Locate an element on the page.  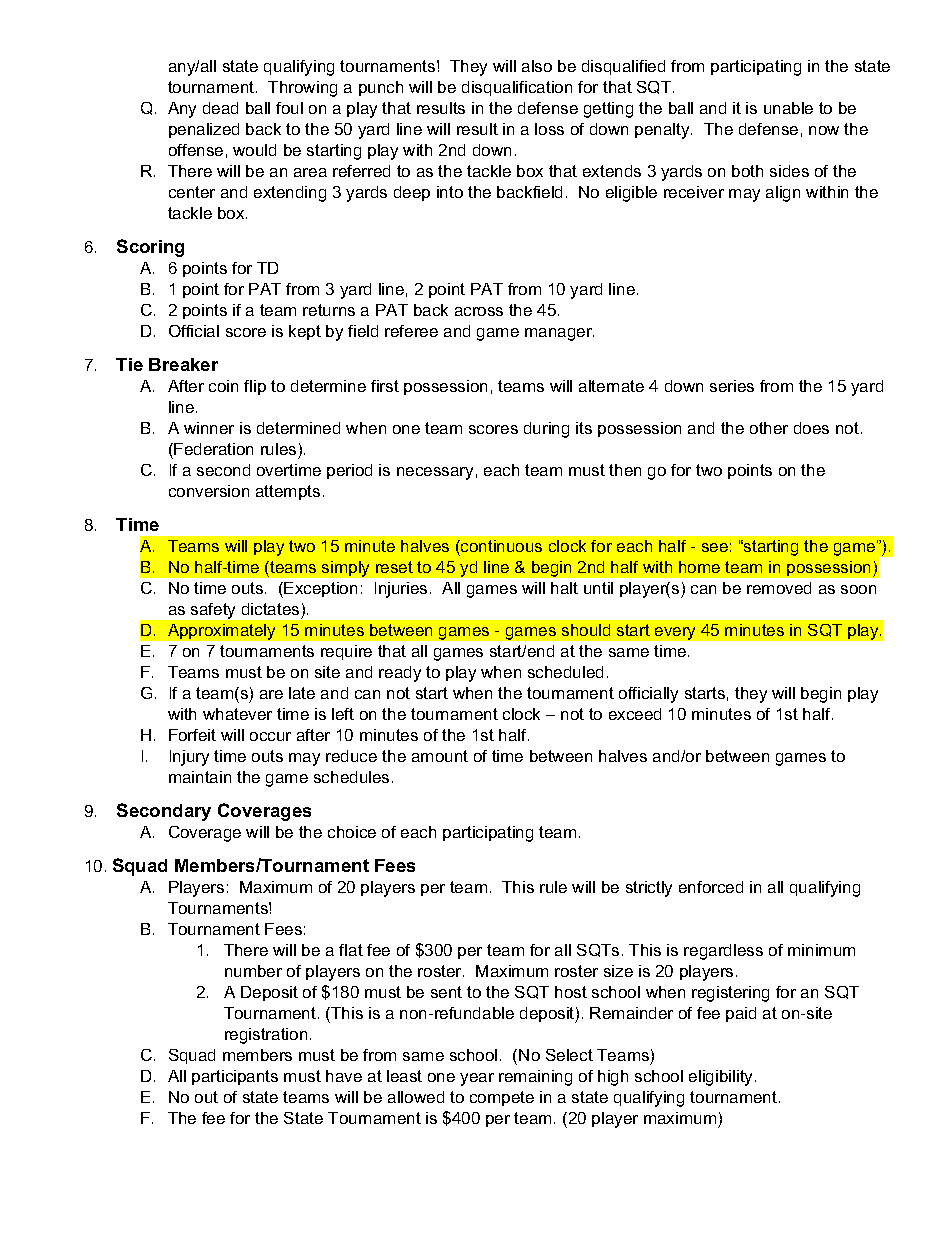
year is located at coordinates (477, 1079).
